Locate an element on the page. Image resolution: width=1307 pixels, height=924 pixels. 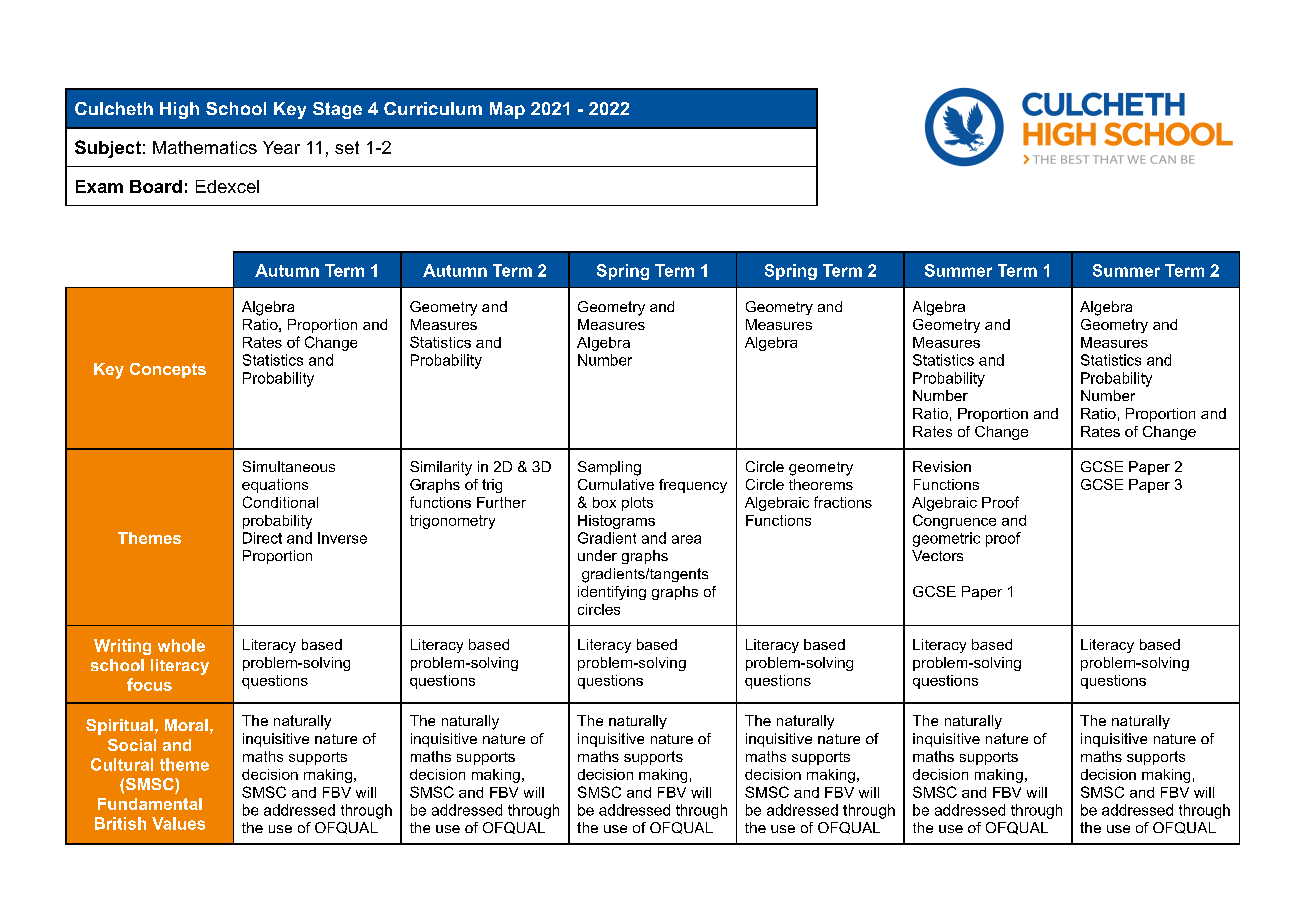
theorems is located at coordinates (821, 484).
